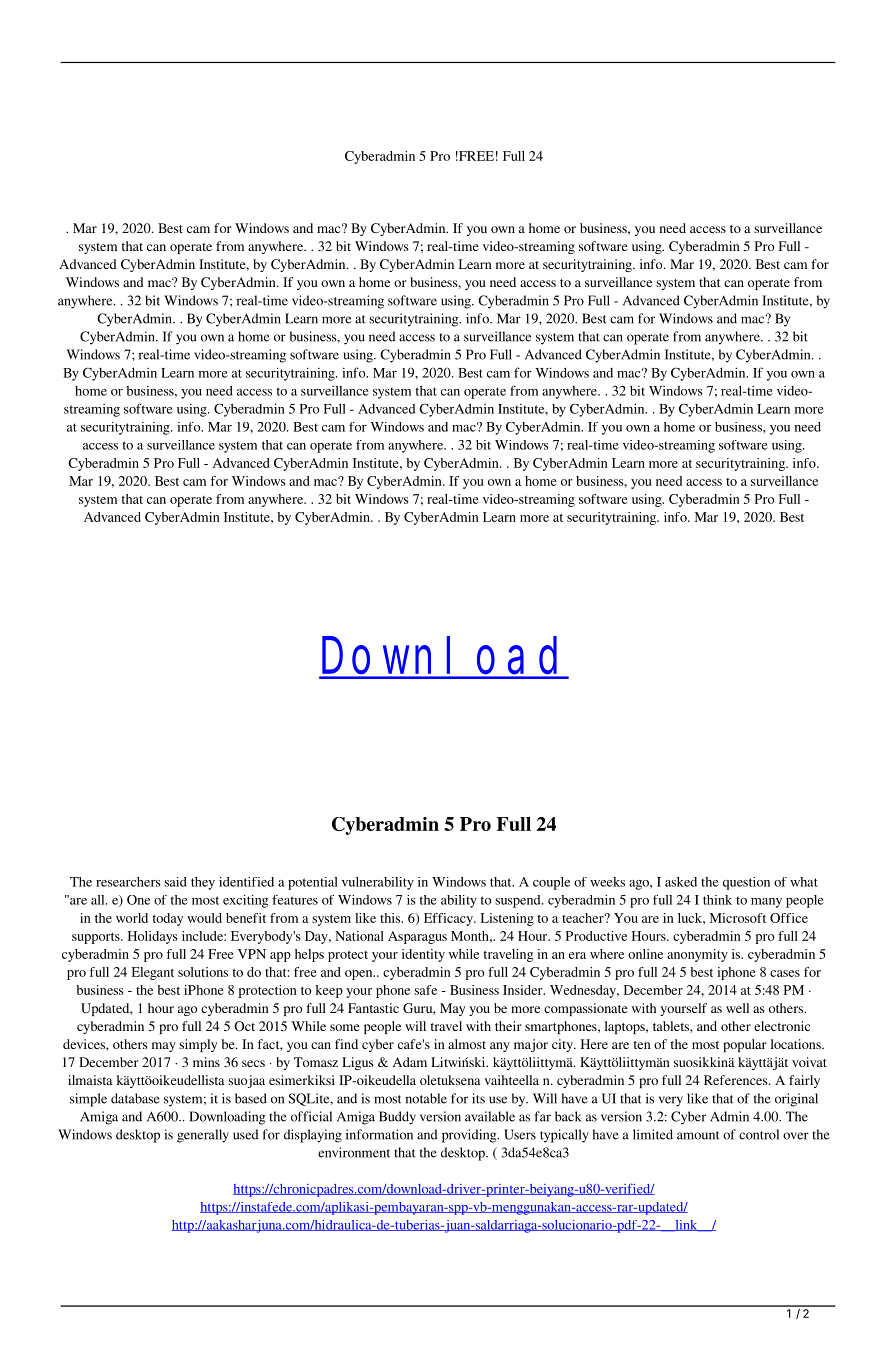  Describe the element at coordinates (746, 883) in the page. I see `question` at that location.
